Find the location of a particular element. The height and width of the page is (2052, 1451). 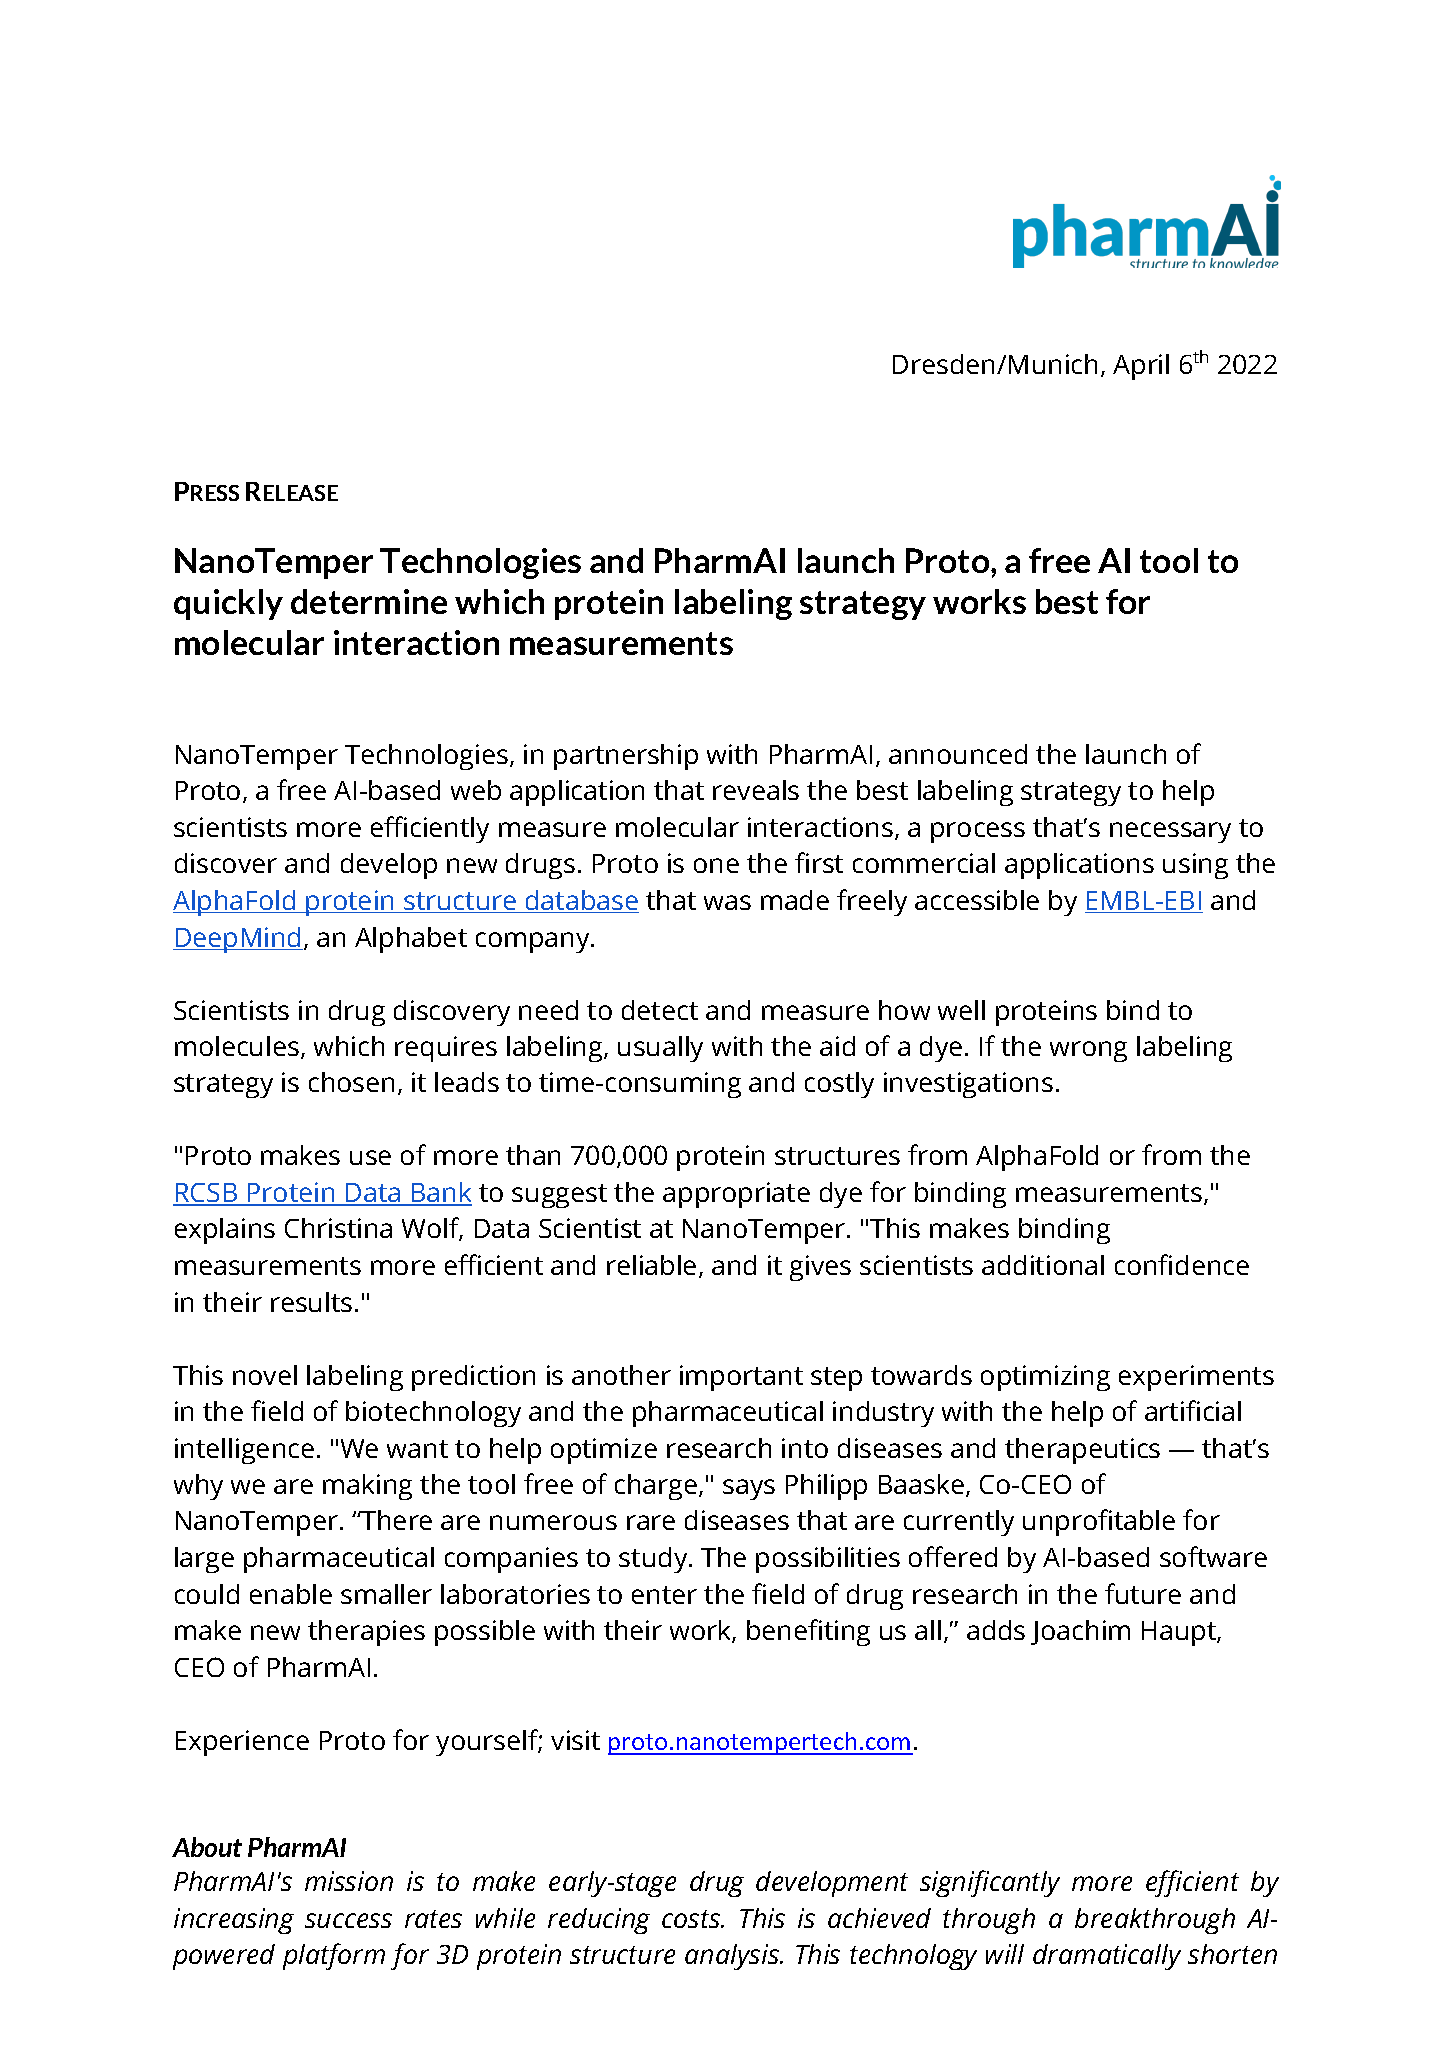

announced is located at coordinates (958, 754).
